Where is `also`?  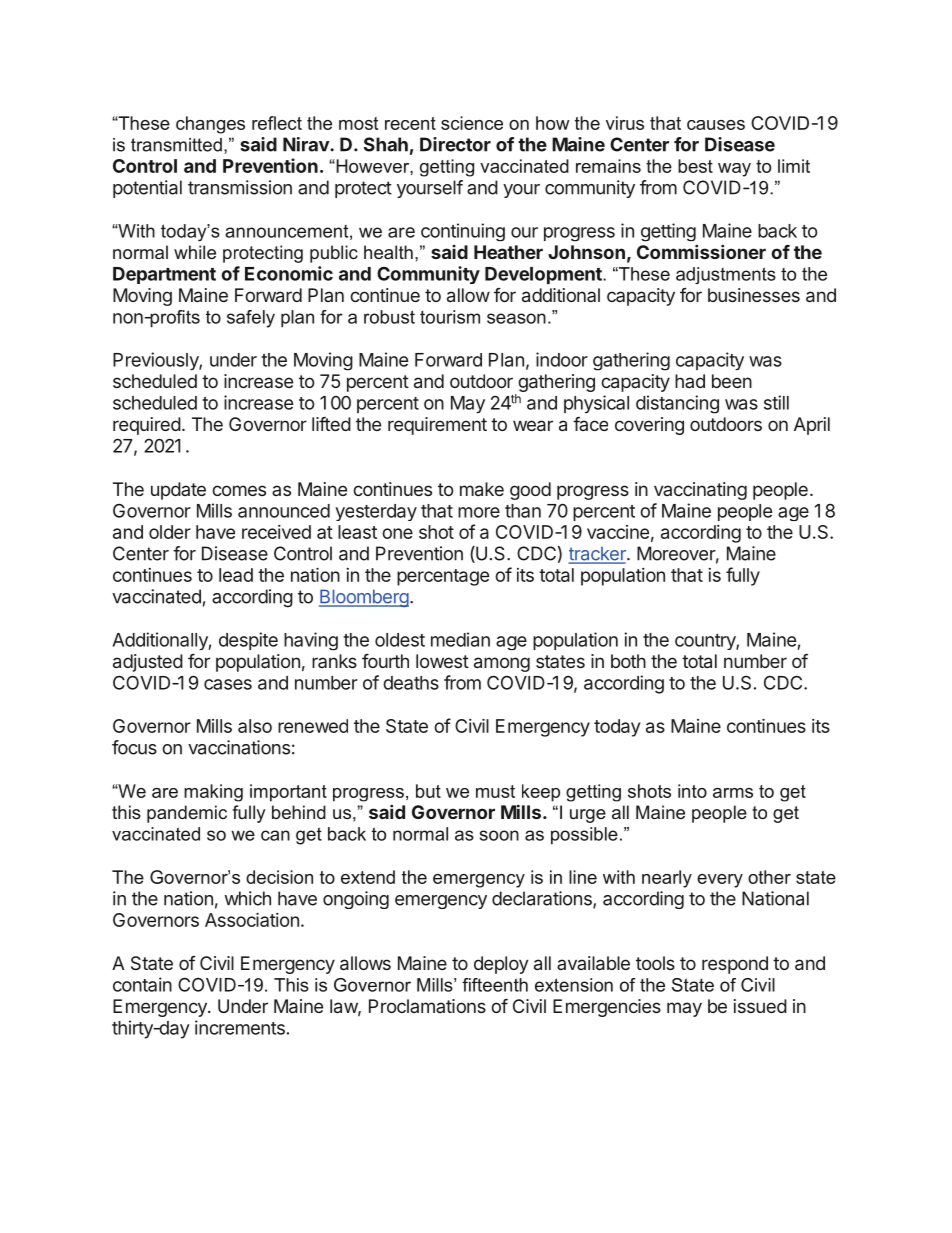 also is located at coordinates (255, 726).
